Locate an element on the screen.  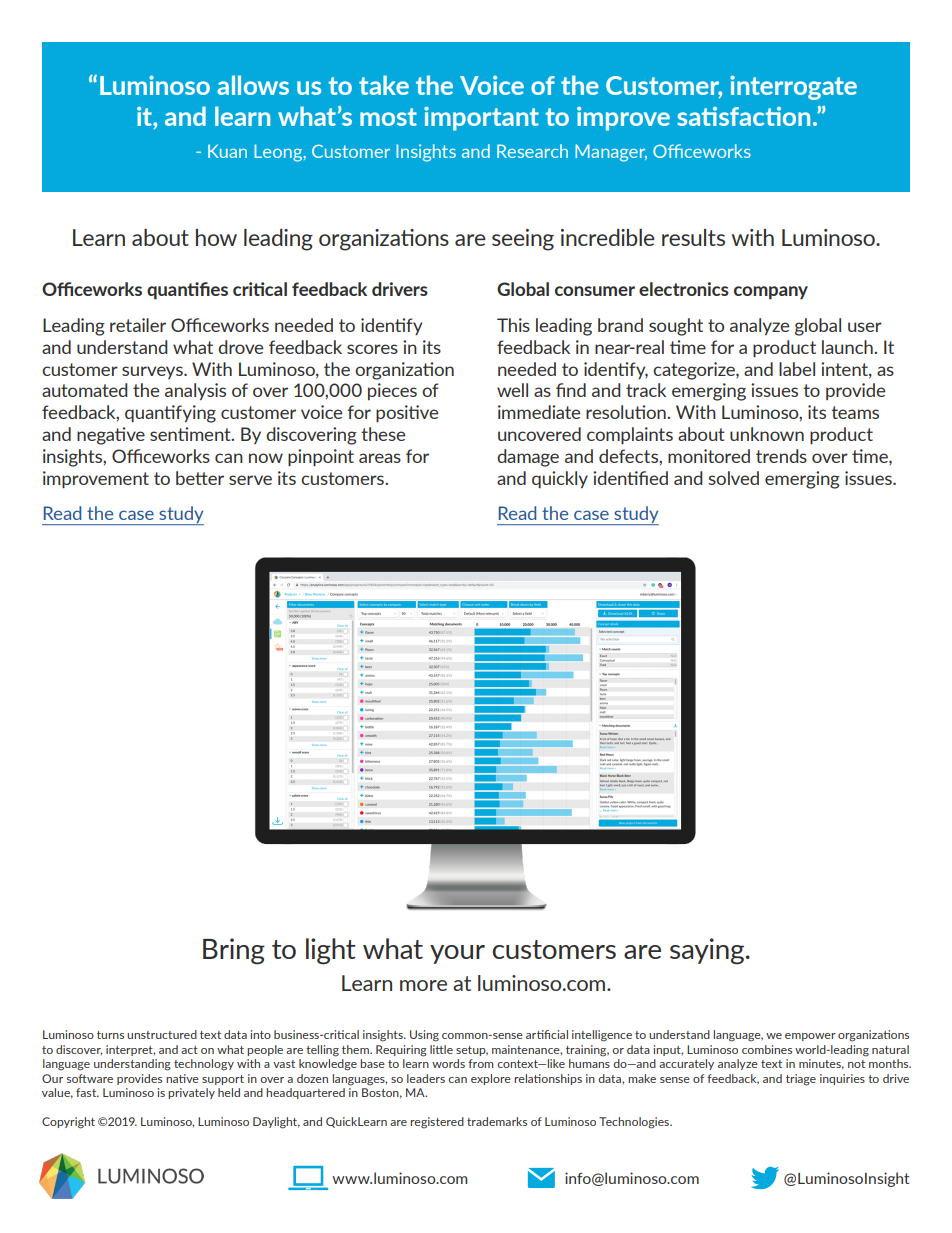
interrogate is located at coordinates (793, 88).
